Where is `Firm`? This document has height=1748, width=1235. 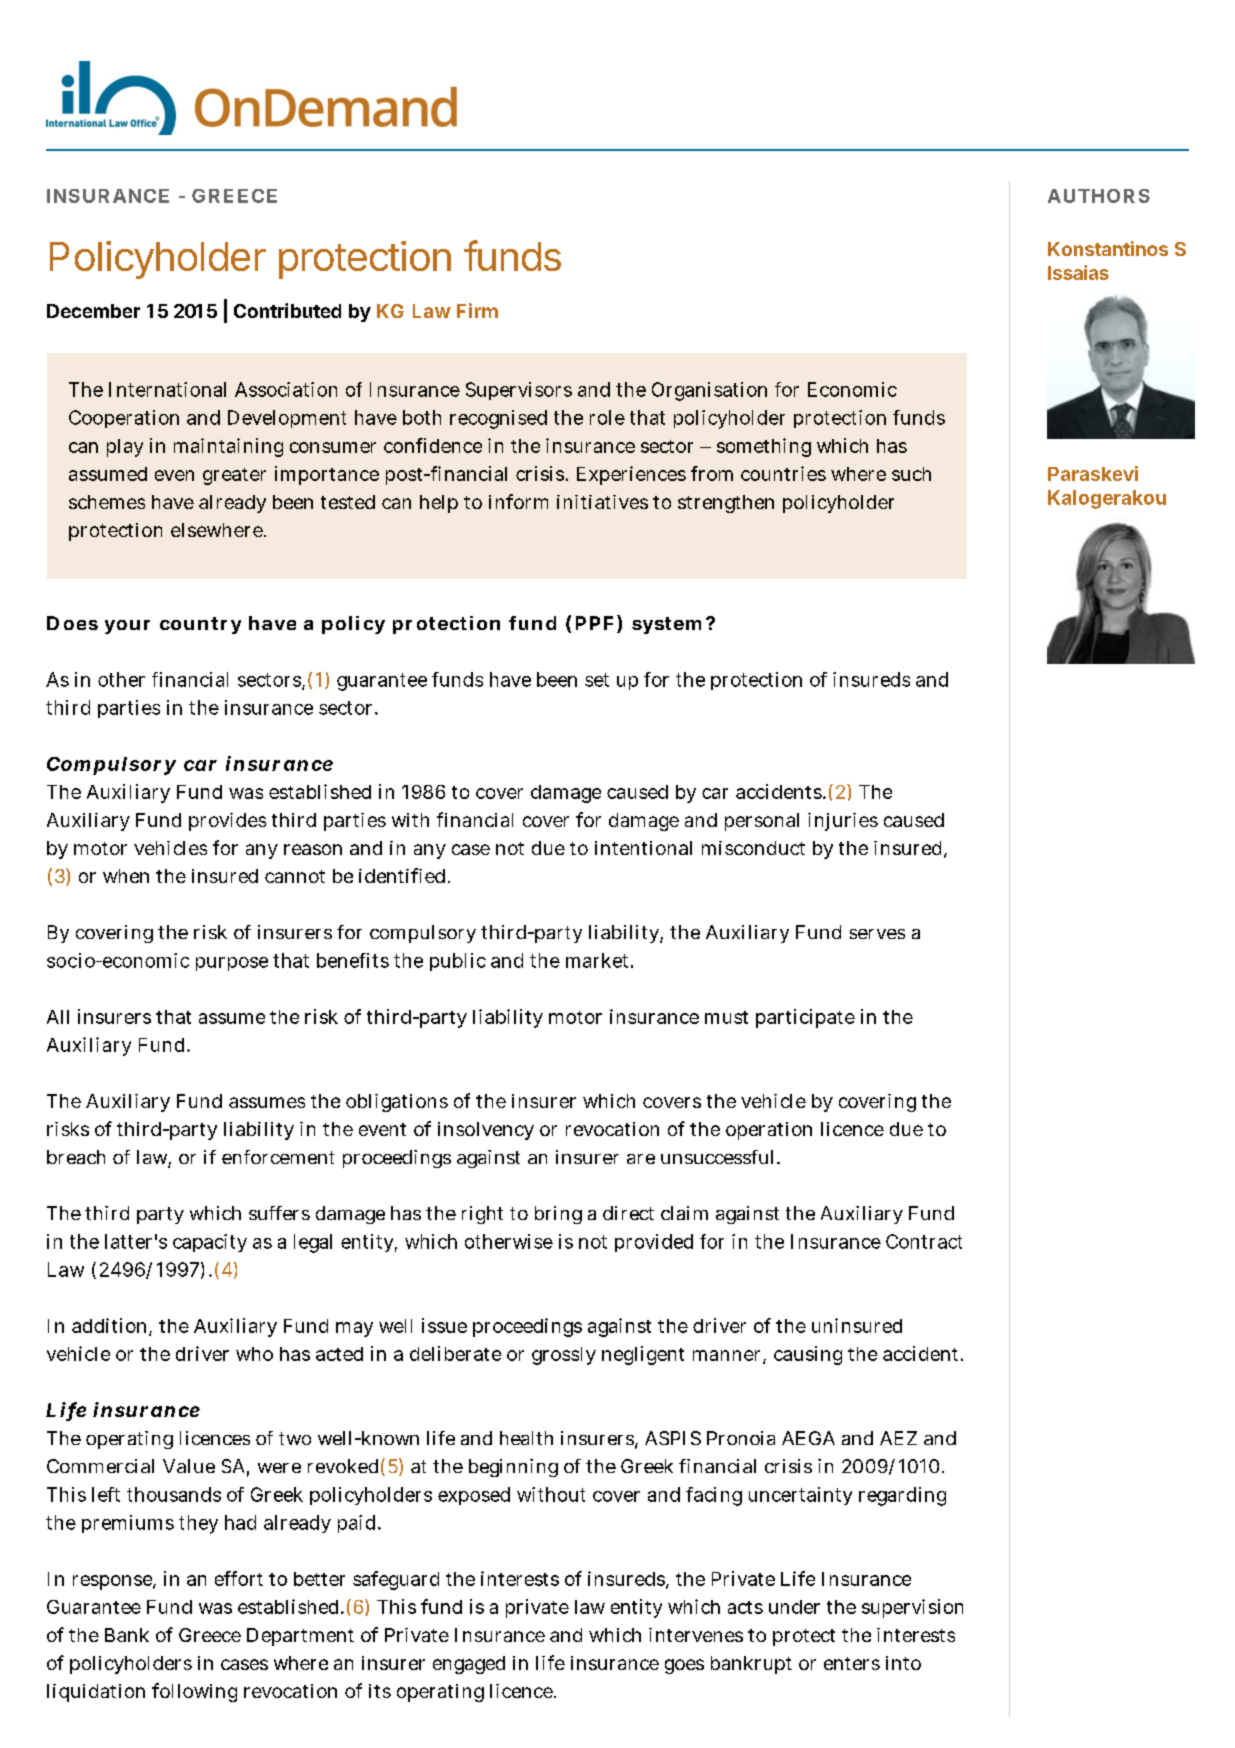
Firm is located at coordinates (477, 310).
